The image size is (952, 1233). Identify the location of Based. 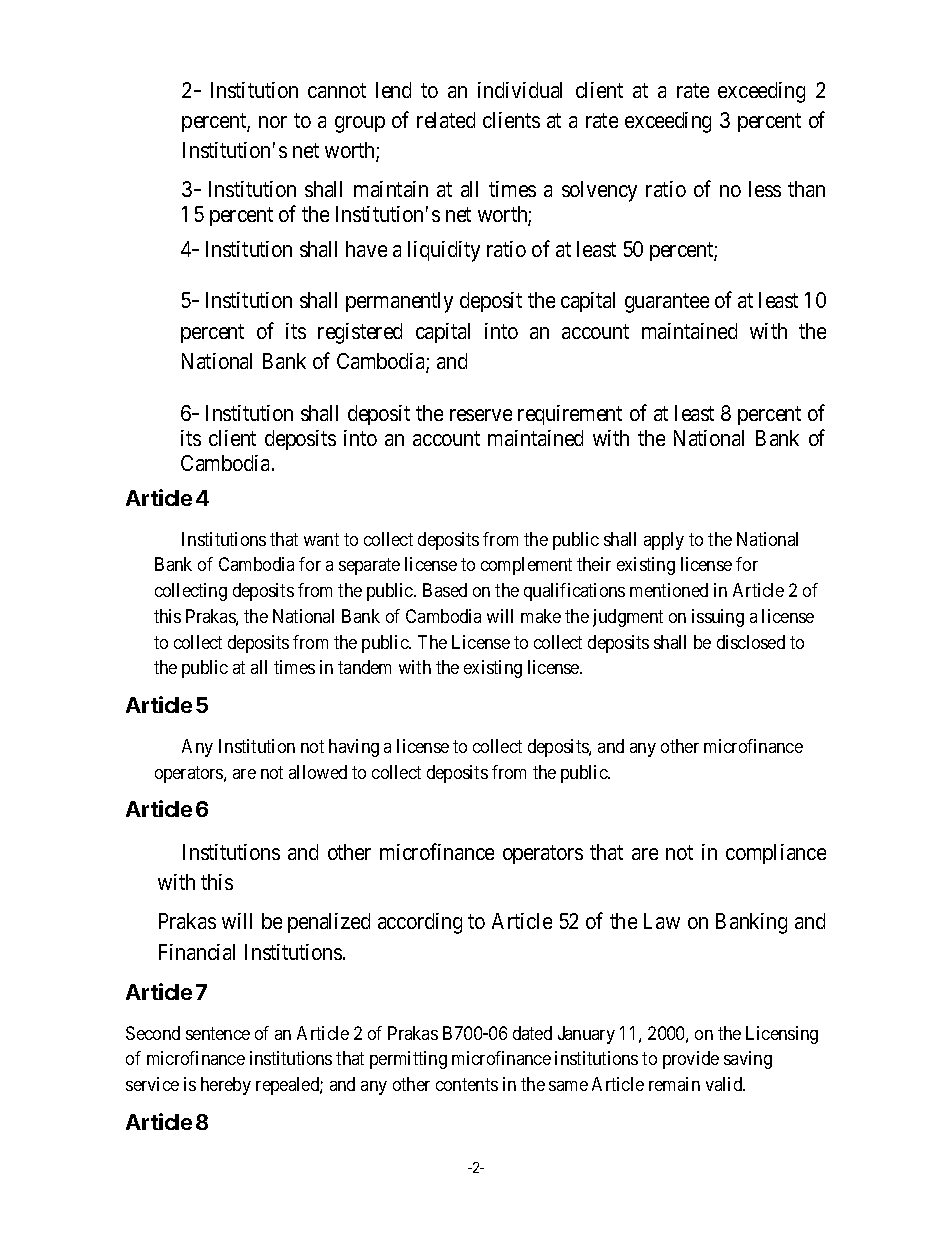
(445, 590).
